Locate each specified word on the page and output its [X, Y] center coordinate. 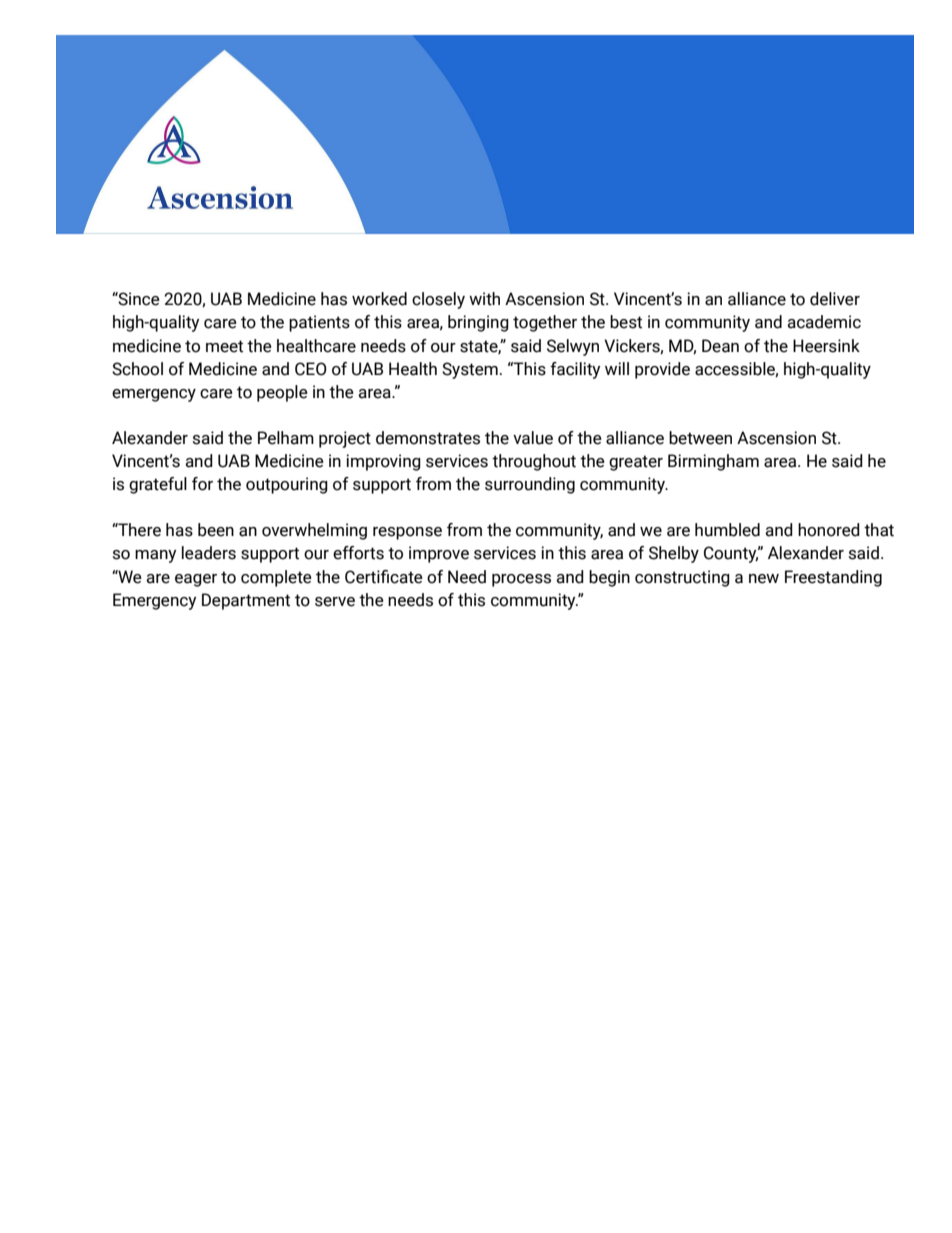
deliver [835, 299]
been [216, 530]
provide [662, 370]
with [484, 299]
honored [829, 530]
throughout [534, 462]
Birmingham [713, 462]
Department [246, 601]
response [407, 533]
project [345, 439]
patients [319, 323]
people [282, 393]
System [470, 370]
